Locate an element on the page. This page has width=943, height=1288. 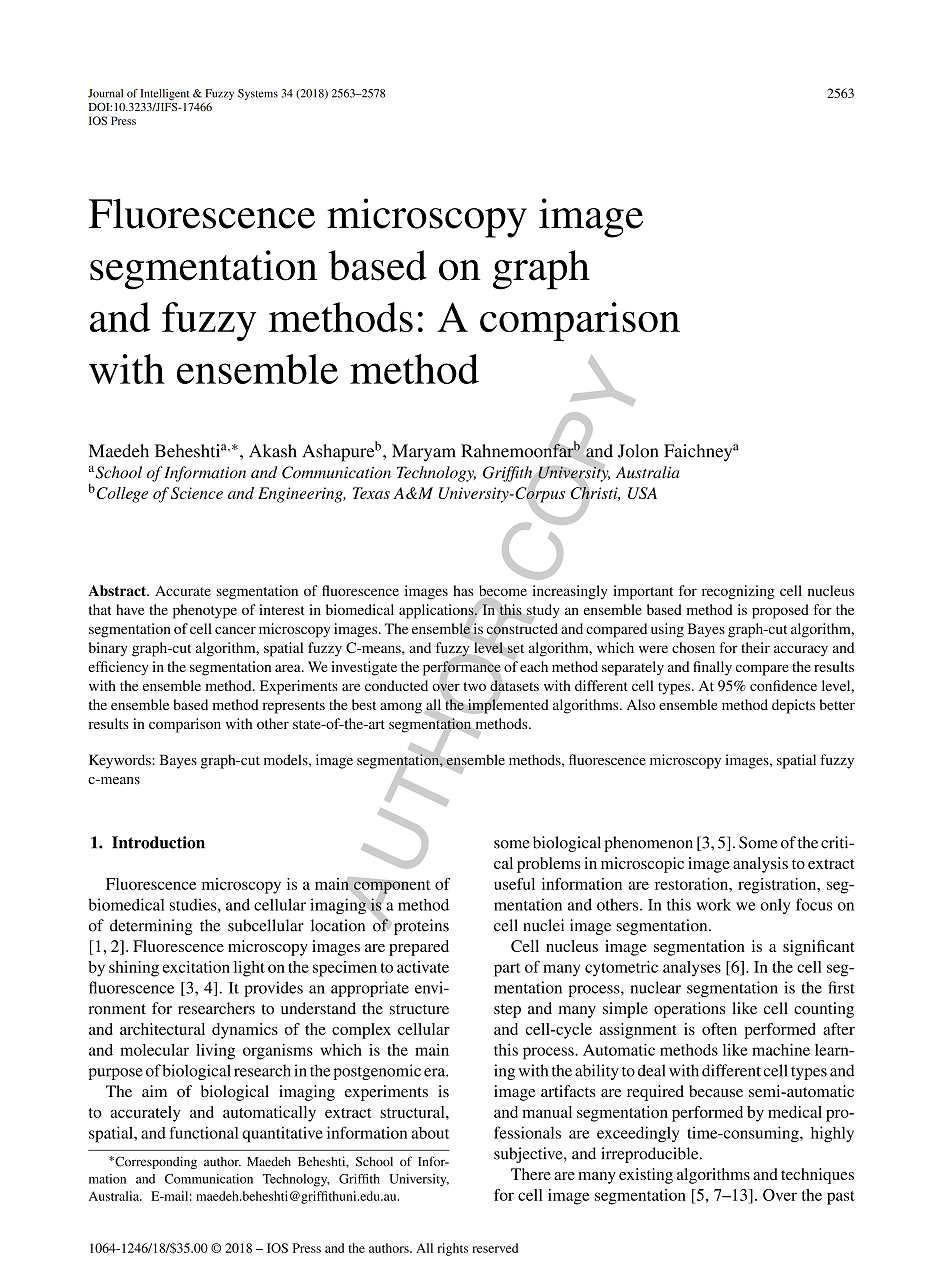
USA is located at coordinates (642, 493).
